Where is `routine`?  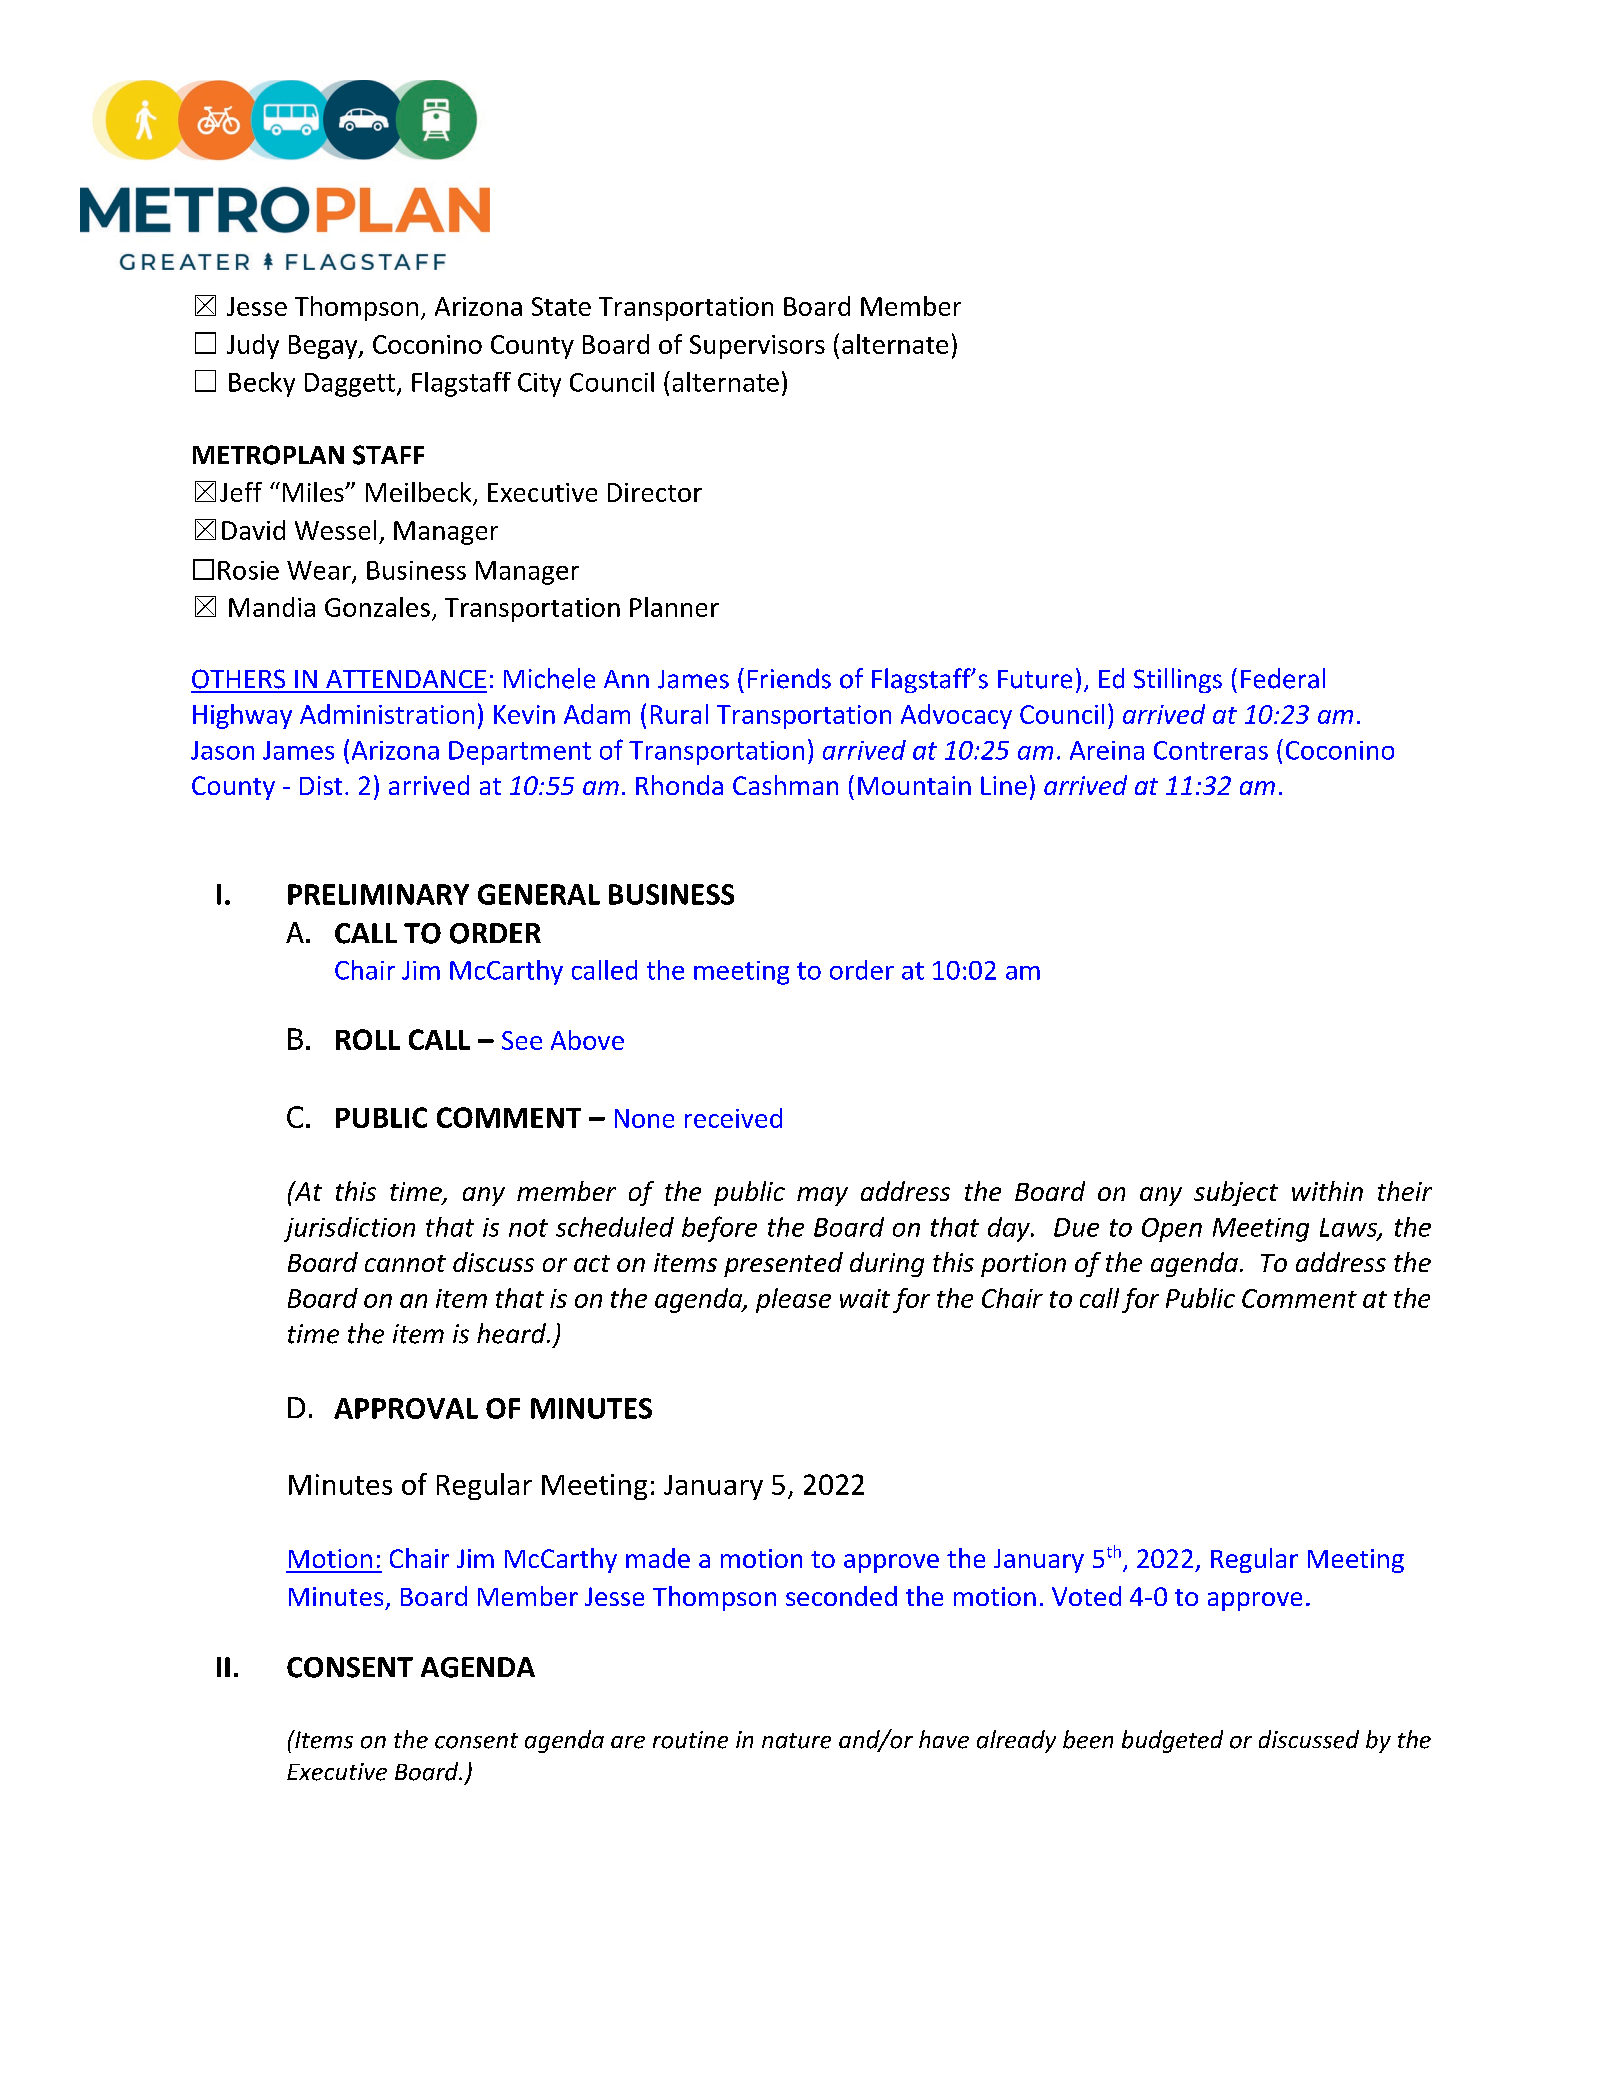 routine is located at coordinates (690, 1740).
